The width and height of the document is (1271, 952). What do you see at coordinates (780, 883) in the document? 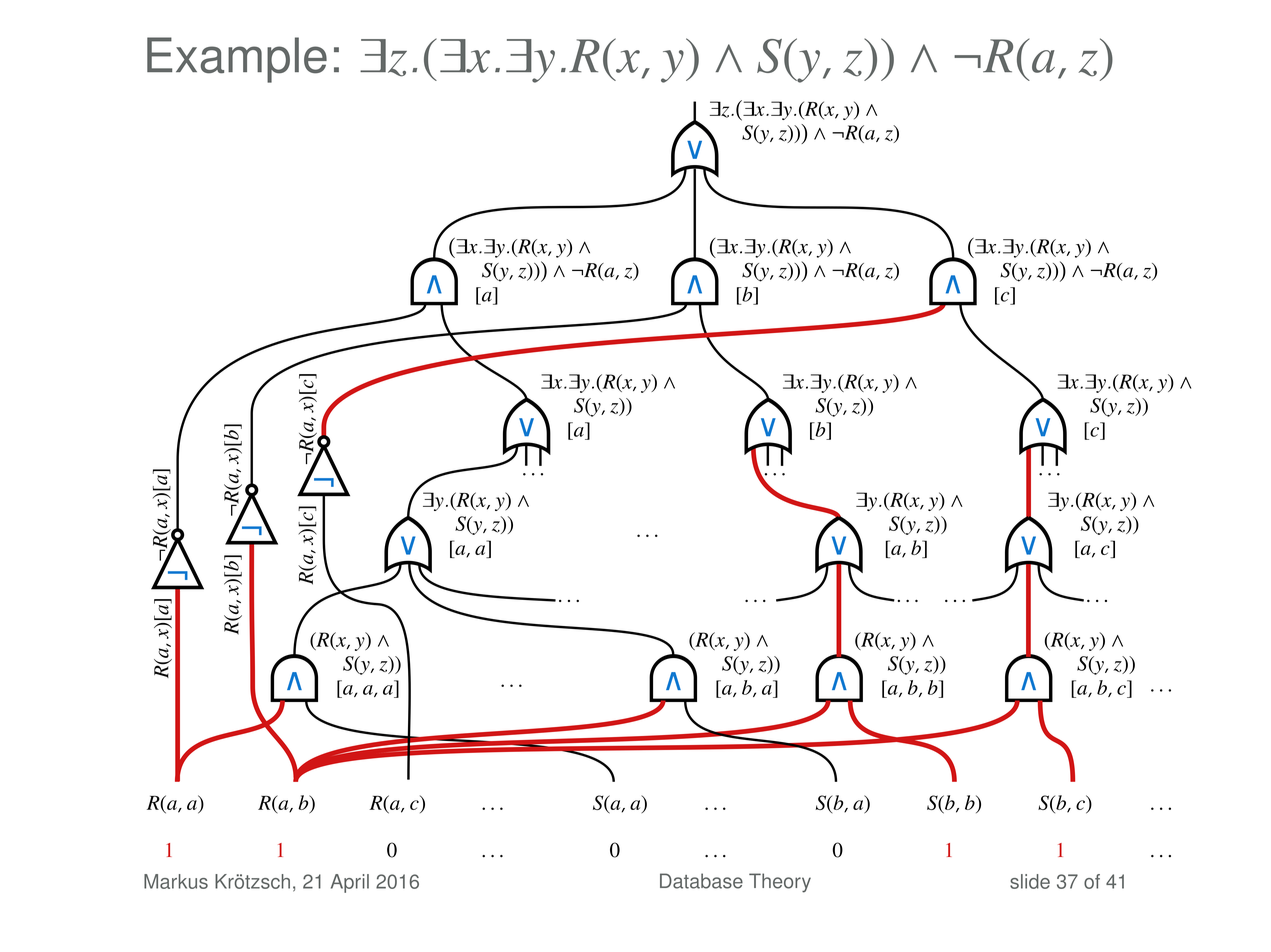
I see `Theory` at bounding box center [780, 883].
